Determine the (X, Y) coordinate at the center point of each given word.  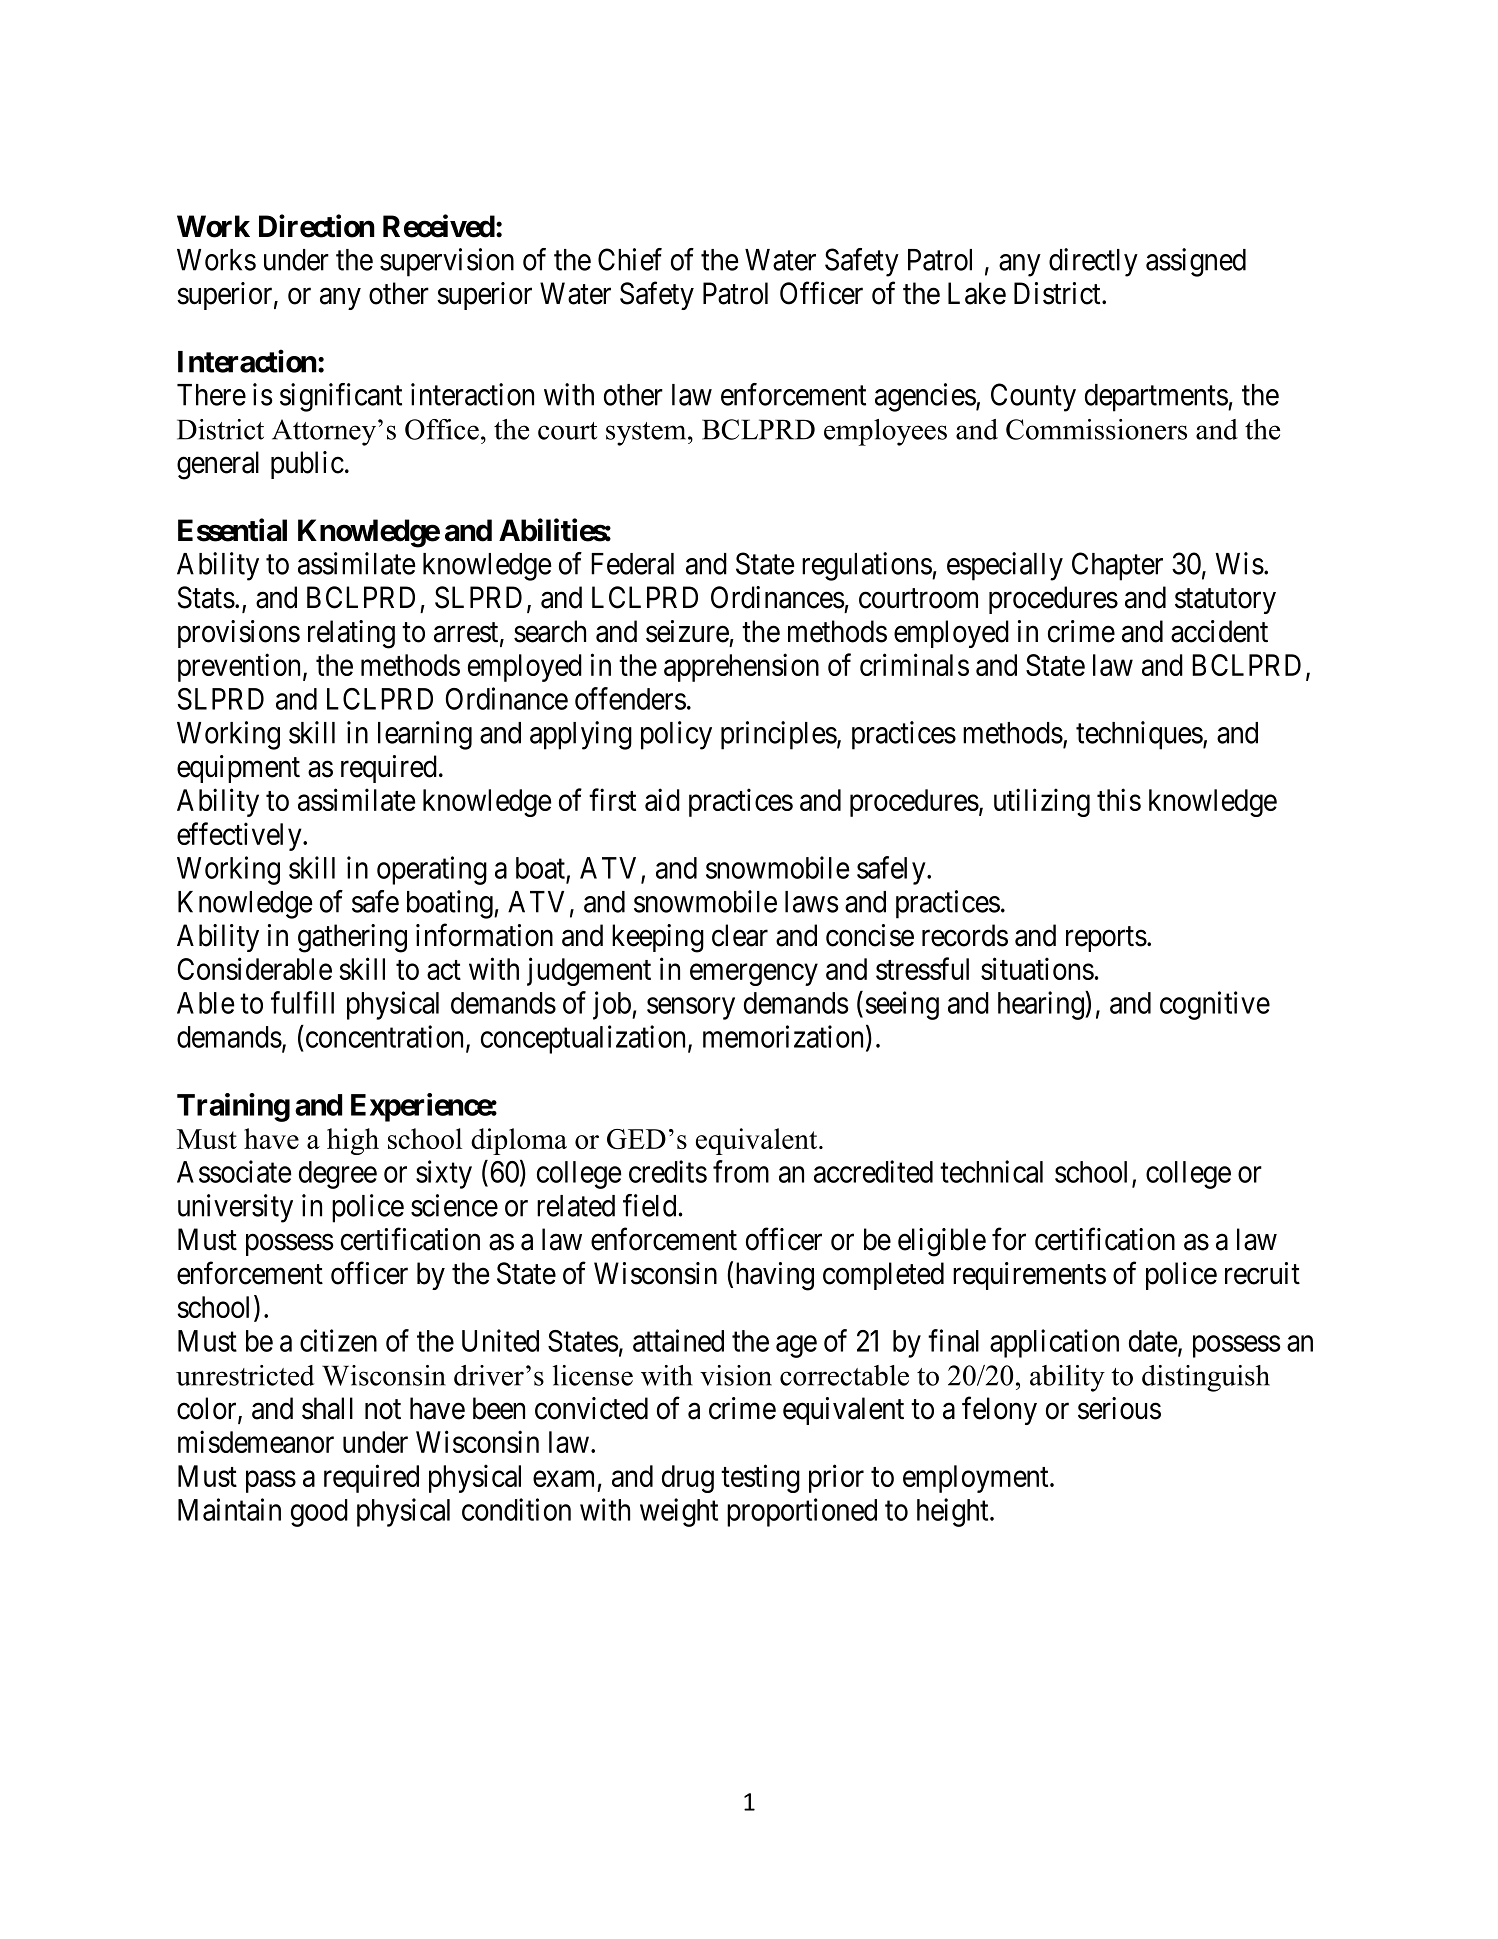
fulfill (302, 1002)
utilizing (1042, 802)
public (307, 465)
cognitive (1215, 1005)
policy (676, 735)
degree (338, 1175)
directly (1093, 262)
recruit (1262, 1273)
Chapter (1117, 566)
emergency (754, 975)
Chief (630, 259)
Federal (632, 564)
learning (425, 735)
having (775, 1276)
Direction (317, 226)
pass (271, 1482)
